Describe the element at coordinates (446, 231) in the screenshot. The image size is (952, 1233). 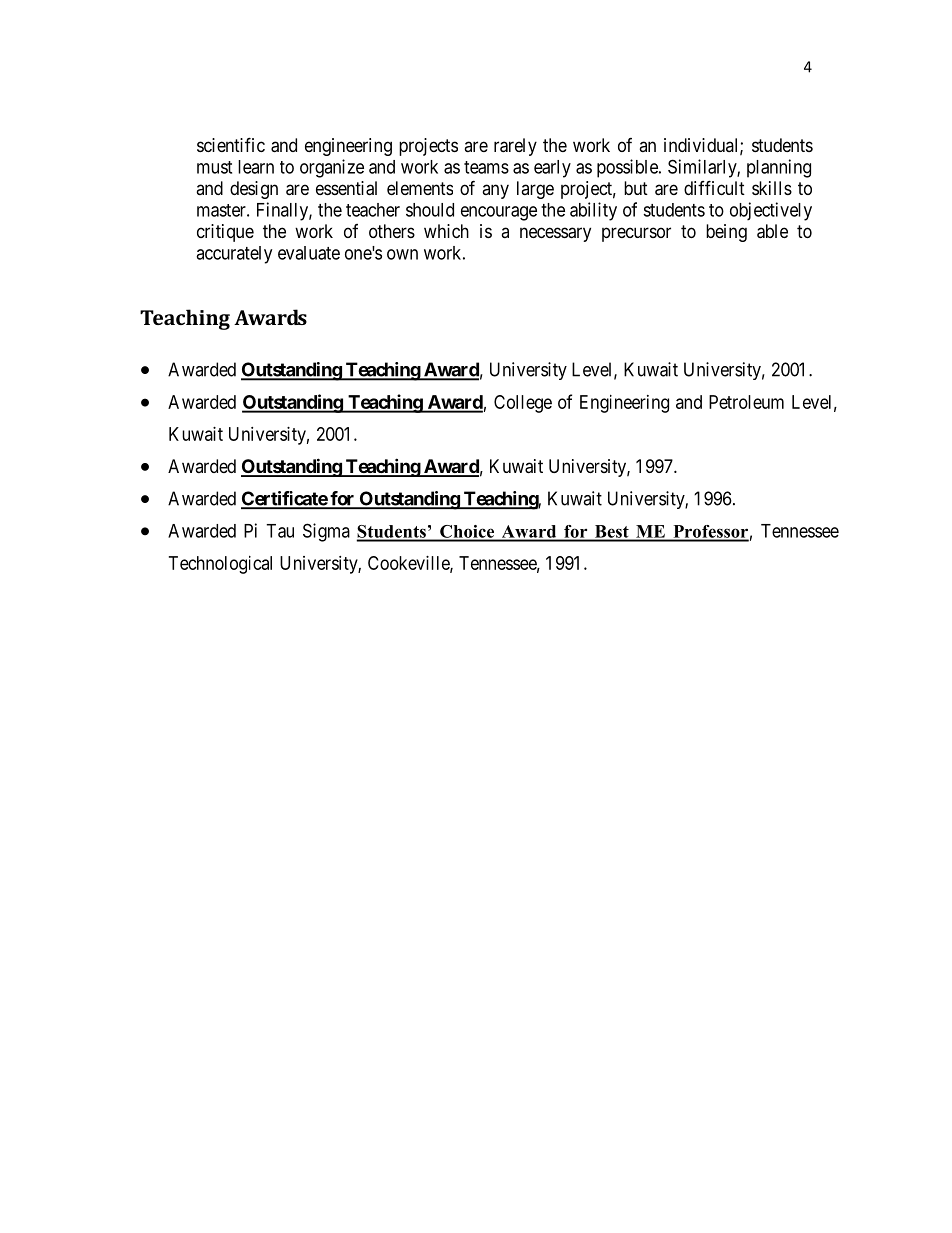
I see `which` at that location.
